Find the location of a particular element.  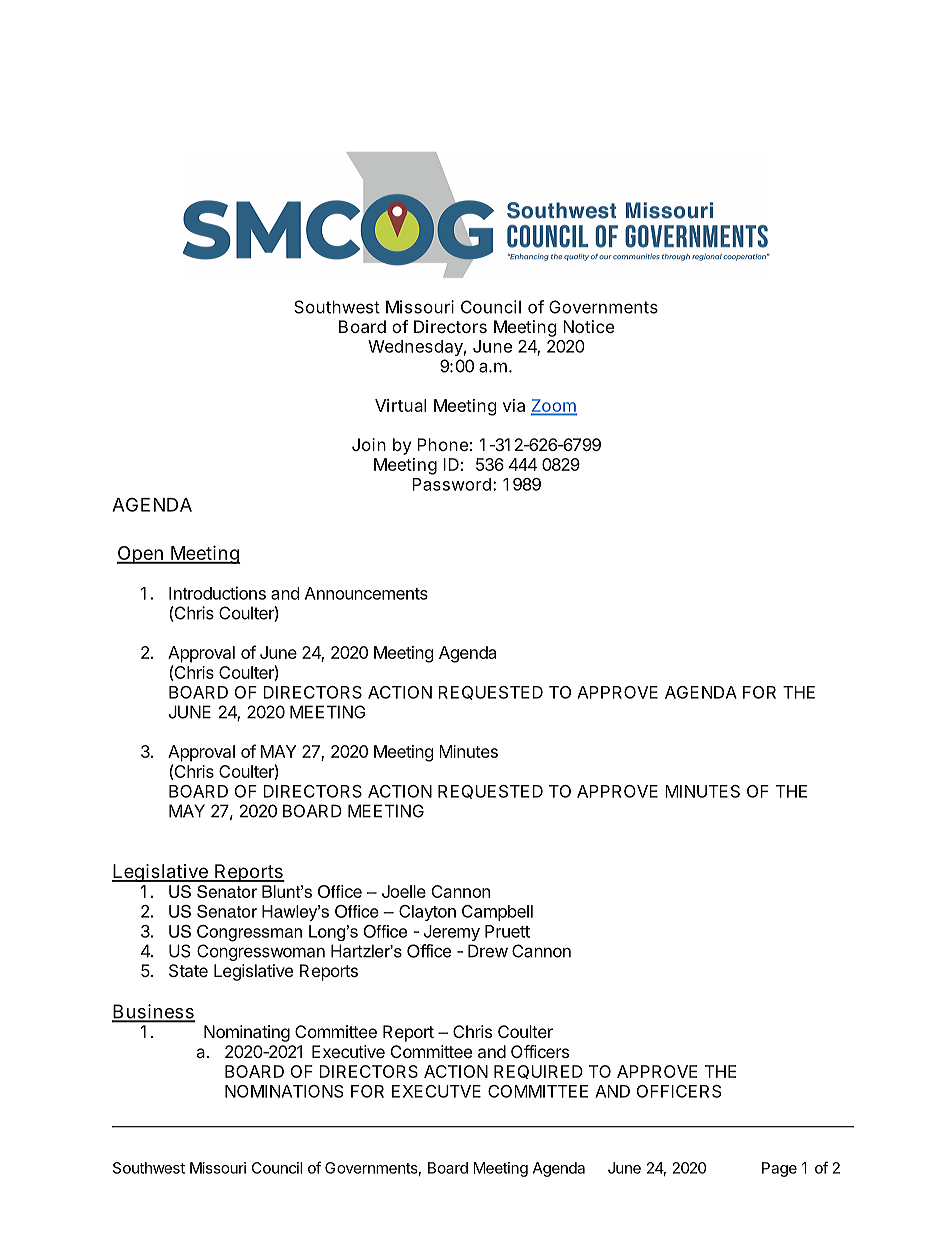

Notice is located at coordinates (588, 326).
